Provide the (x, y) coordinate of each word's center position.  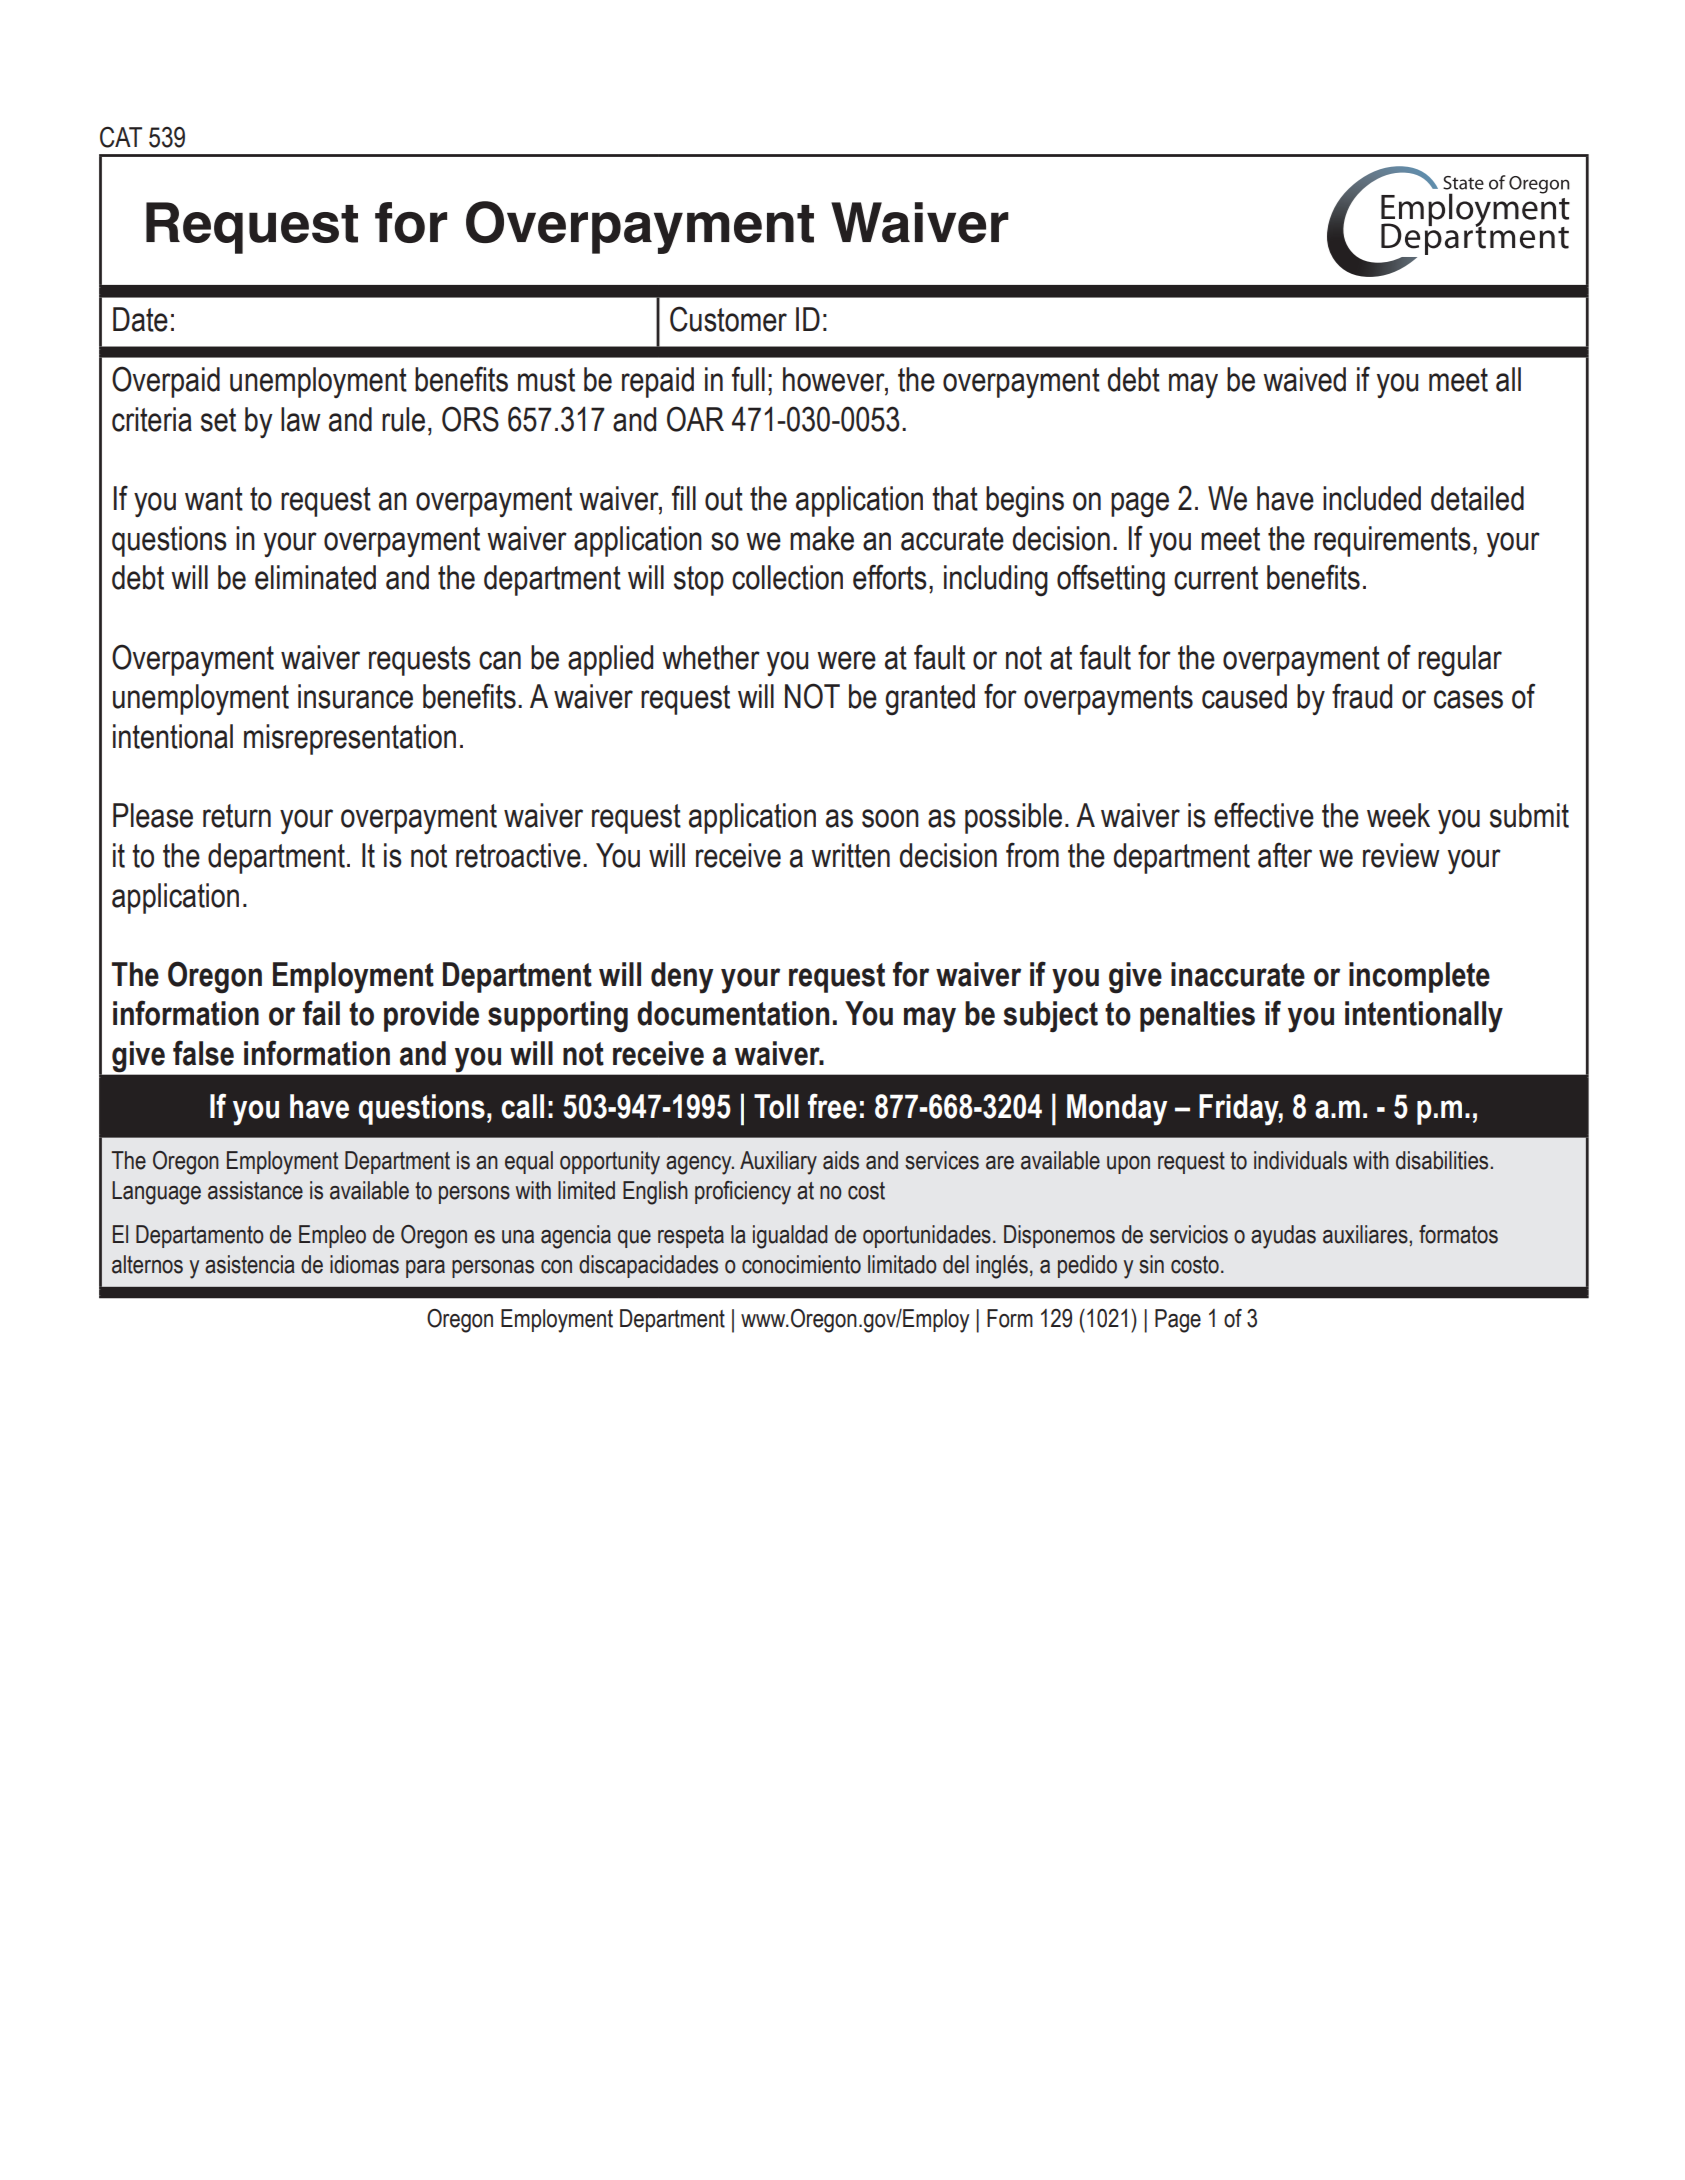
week (1398, 815)
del (956, 1264)
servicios (1189, 1234)
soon (890, 818)
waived (1304, 379)
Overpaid (166, 382)
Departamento (200, 1236)
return (237, 816)
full (748, 379)
